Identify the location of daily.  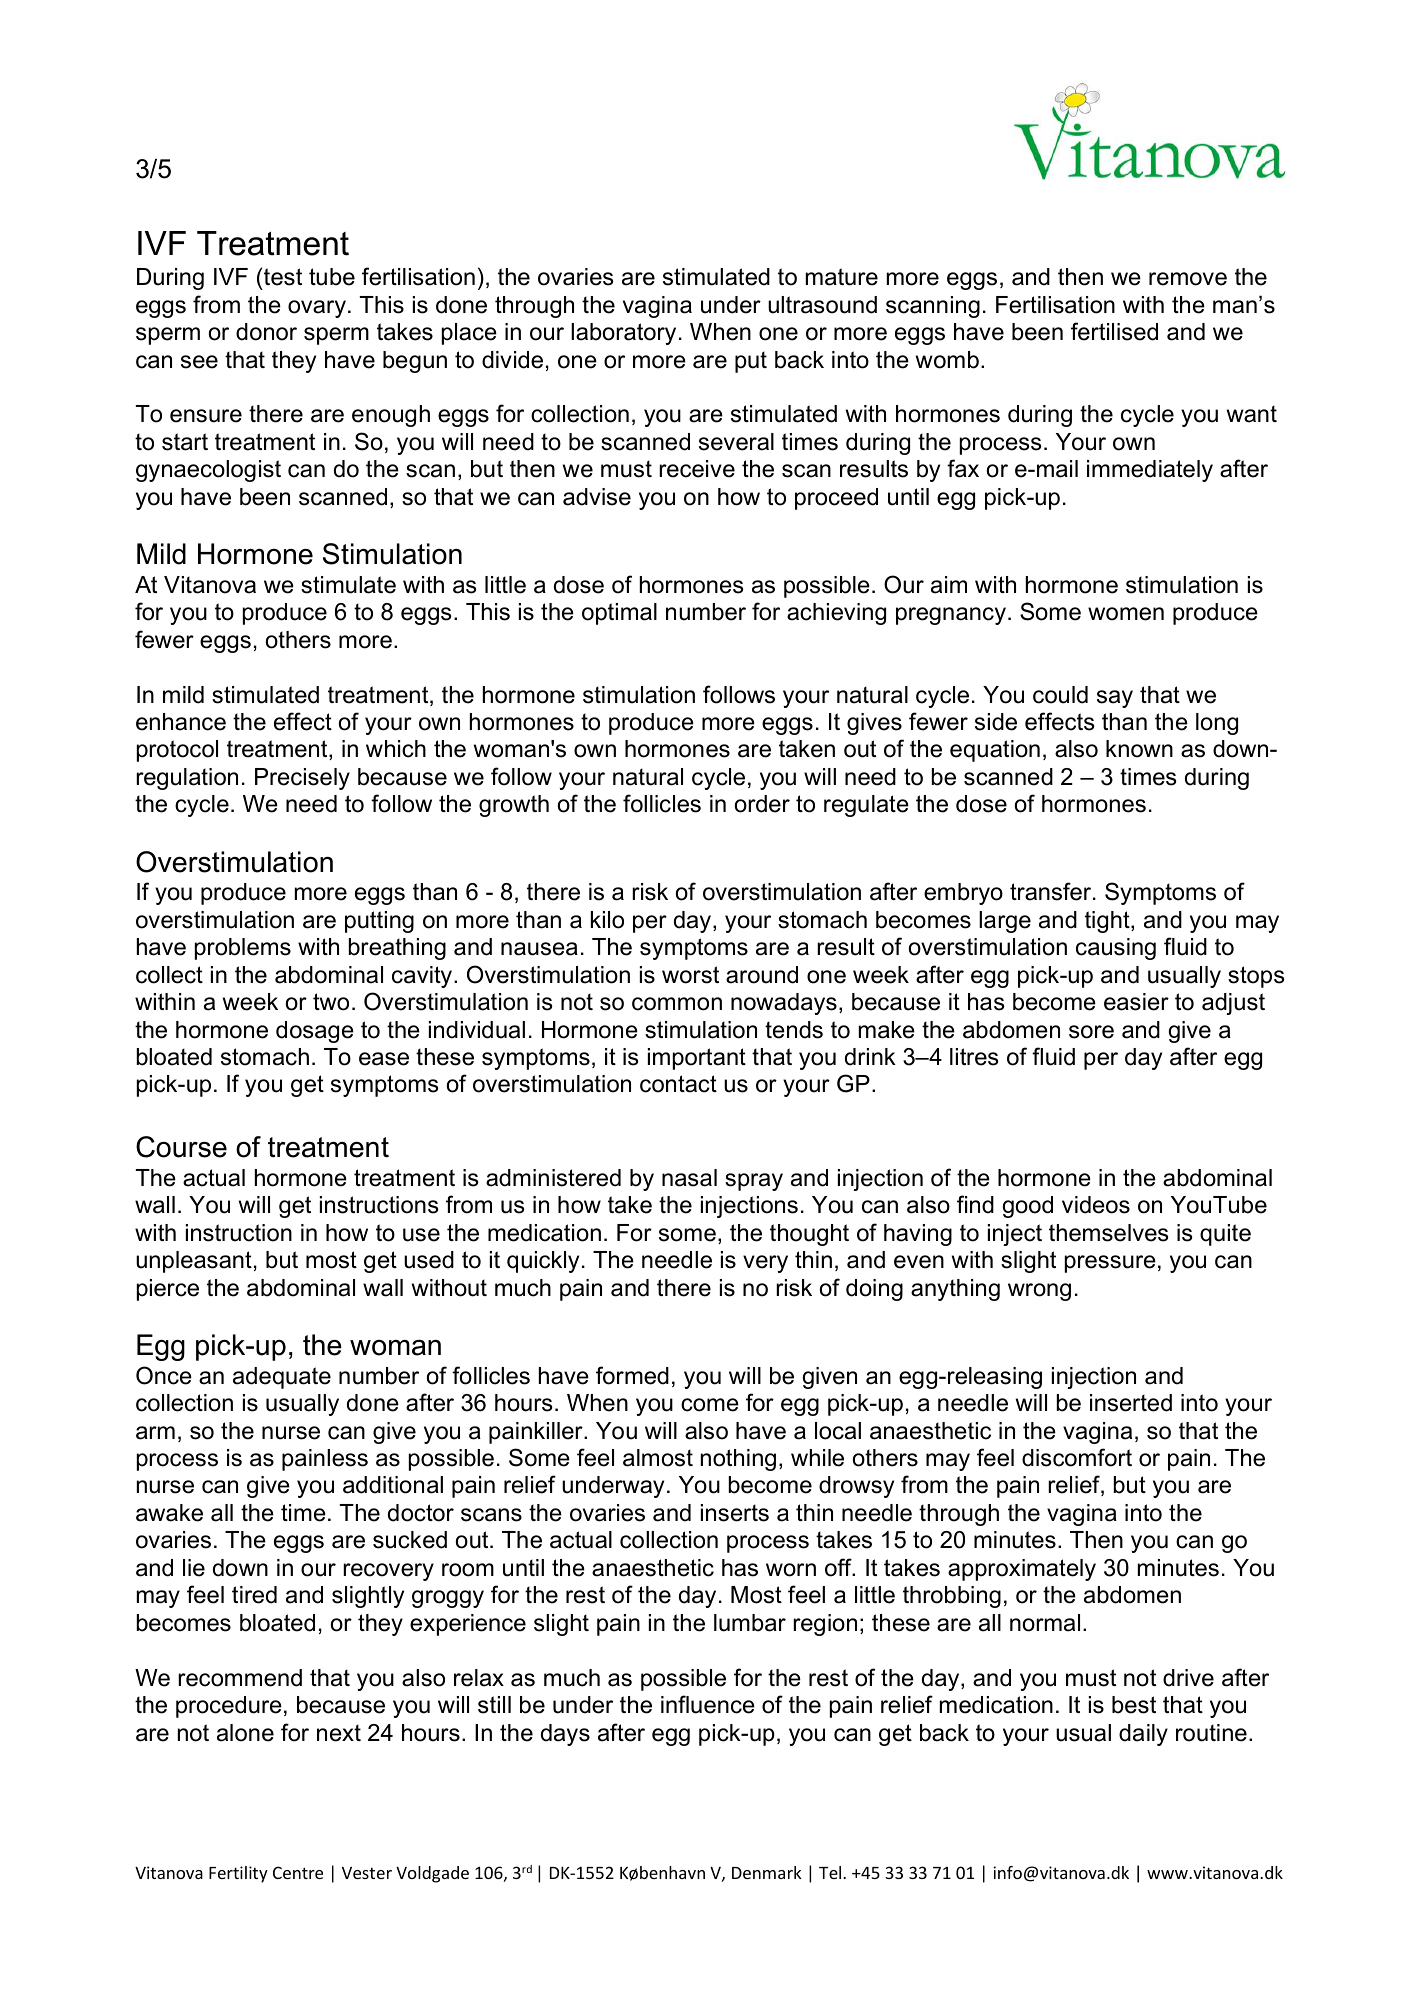
(1143, 1735).
